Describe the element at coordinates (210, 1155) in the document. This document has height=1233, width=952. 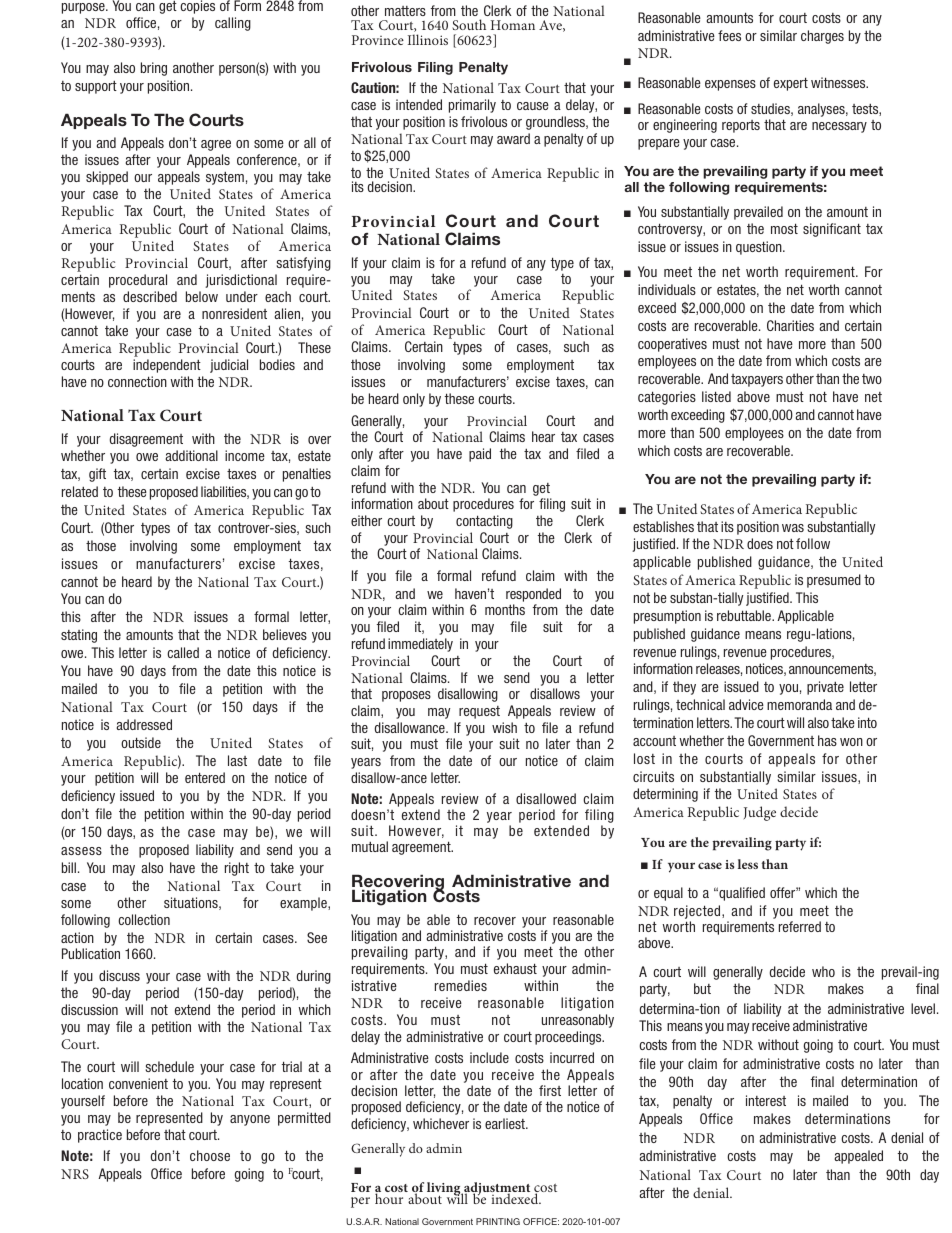
I see `choose` at that location.
